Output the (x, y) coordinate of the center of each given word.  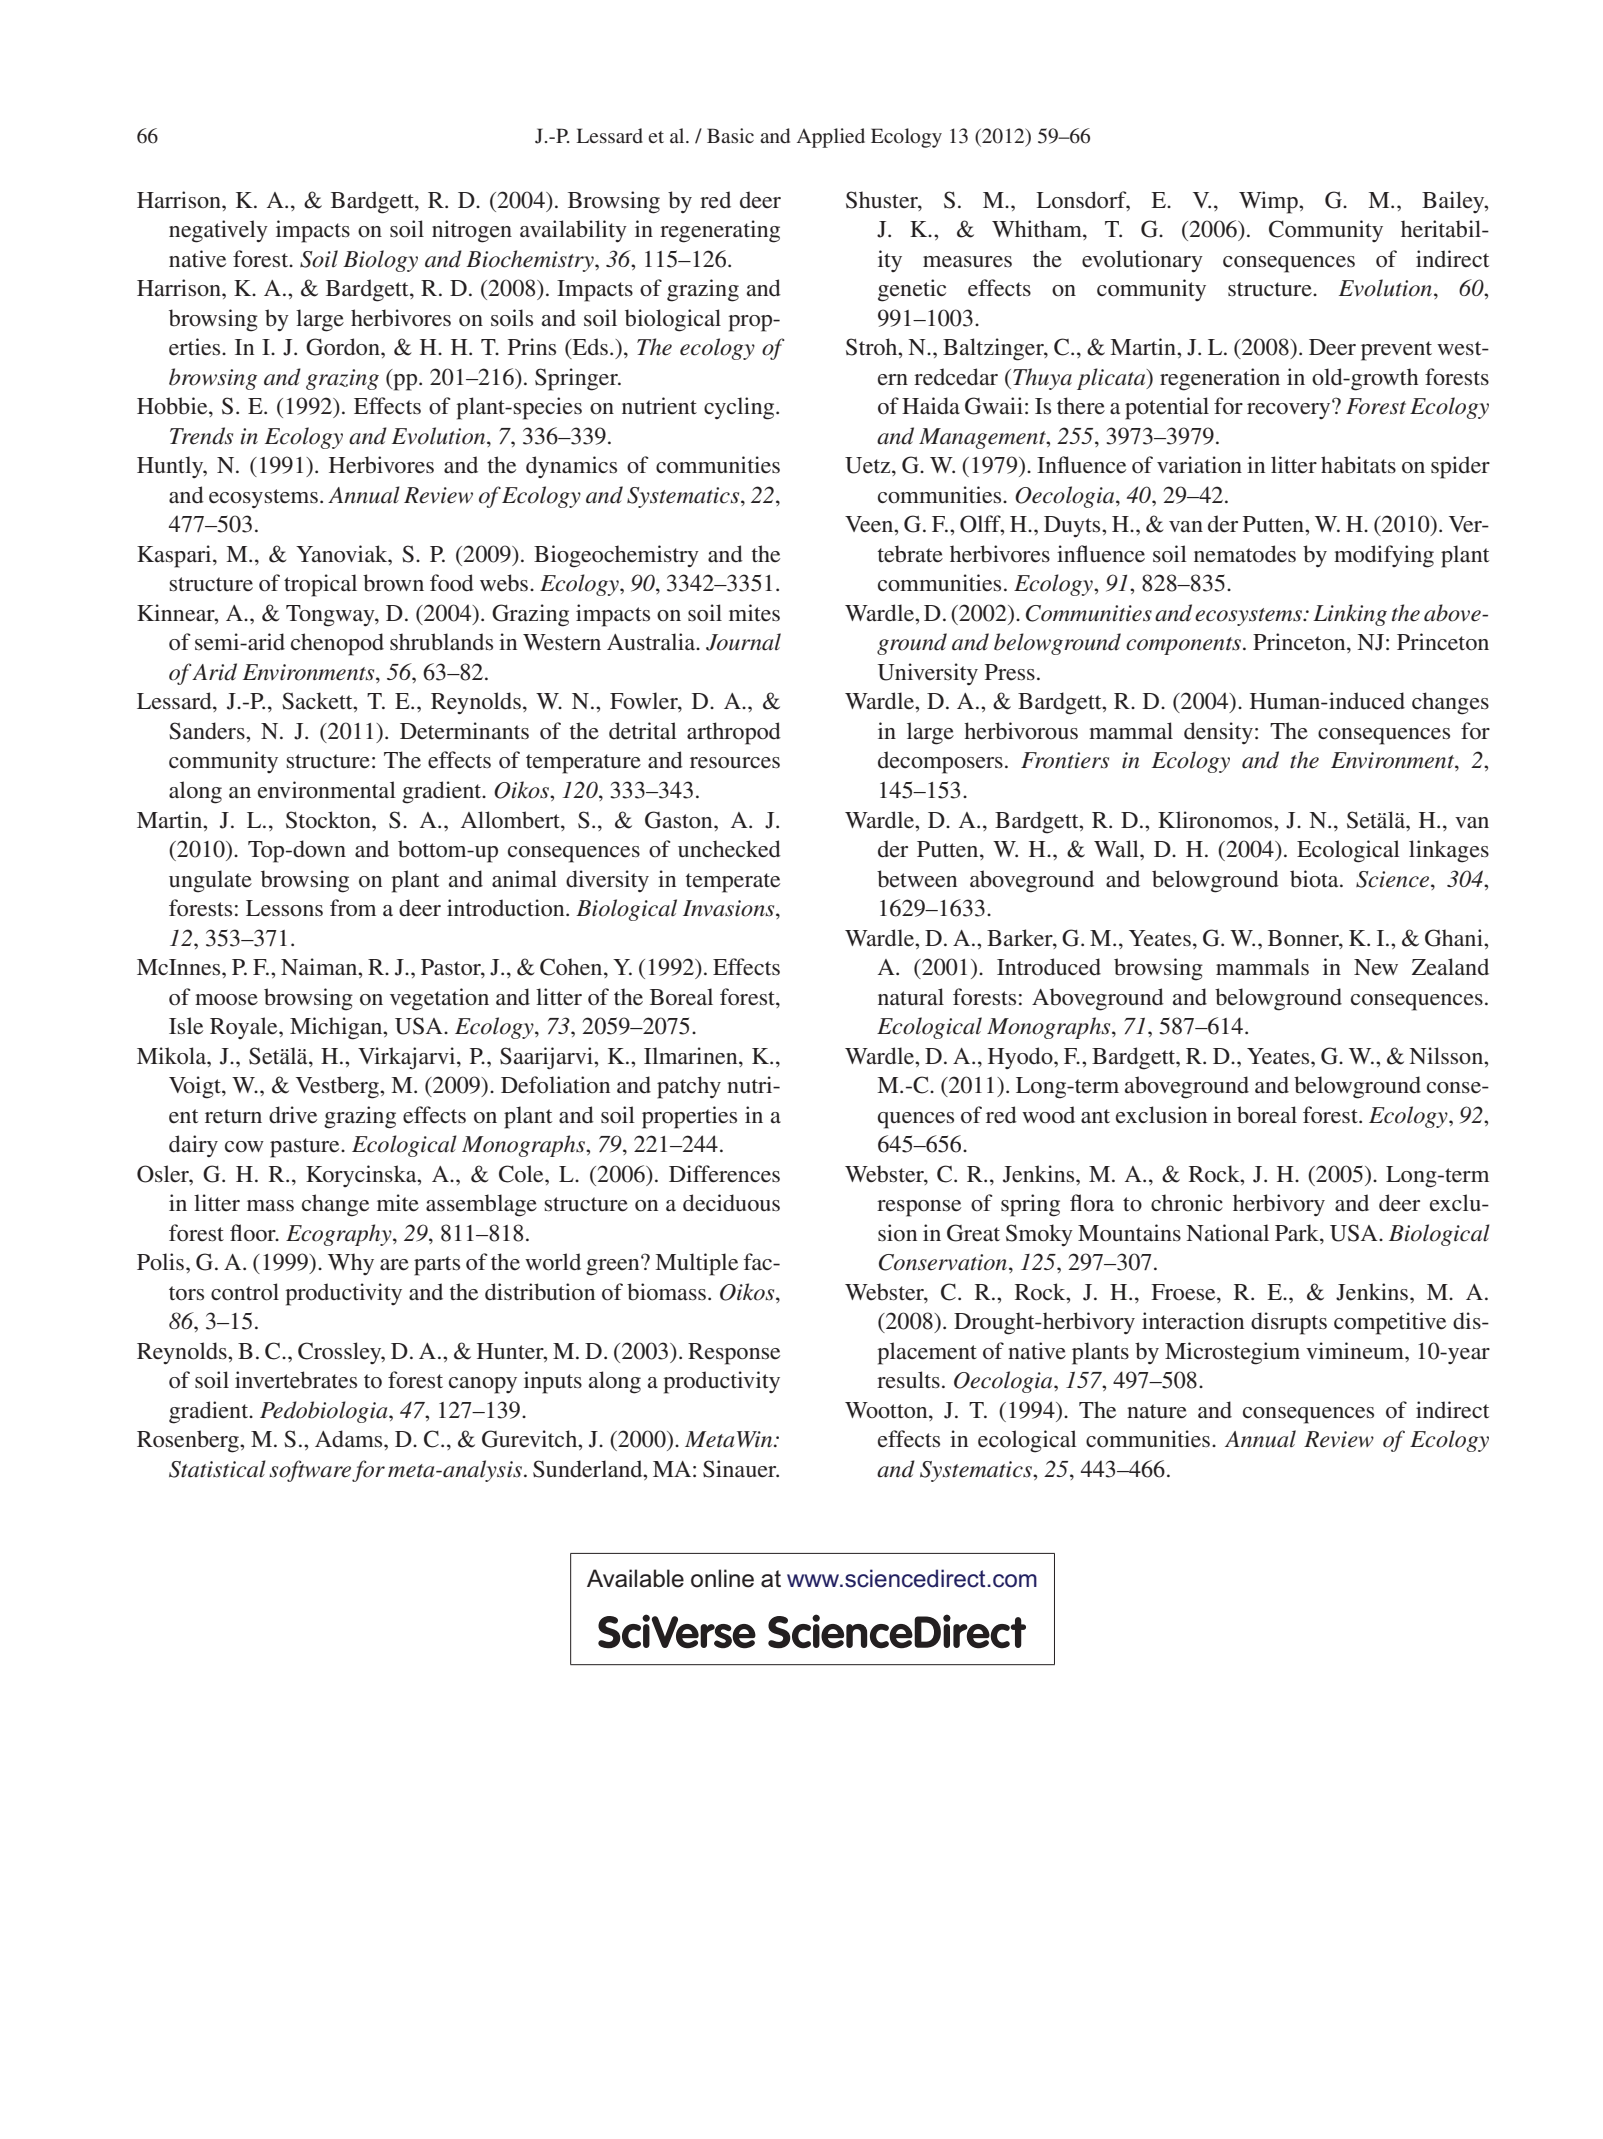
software (310, 1471)
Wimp (1269, 202)
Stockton (329, 820)
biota (1315, 879)
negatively (218, 231)
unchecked (729, 849)
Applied (831, 138)
